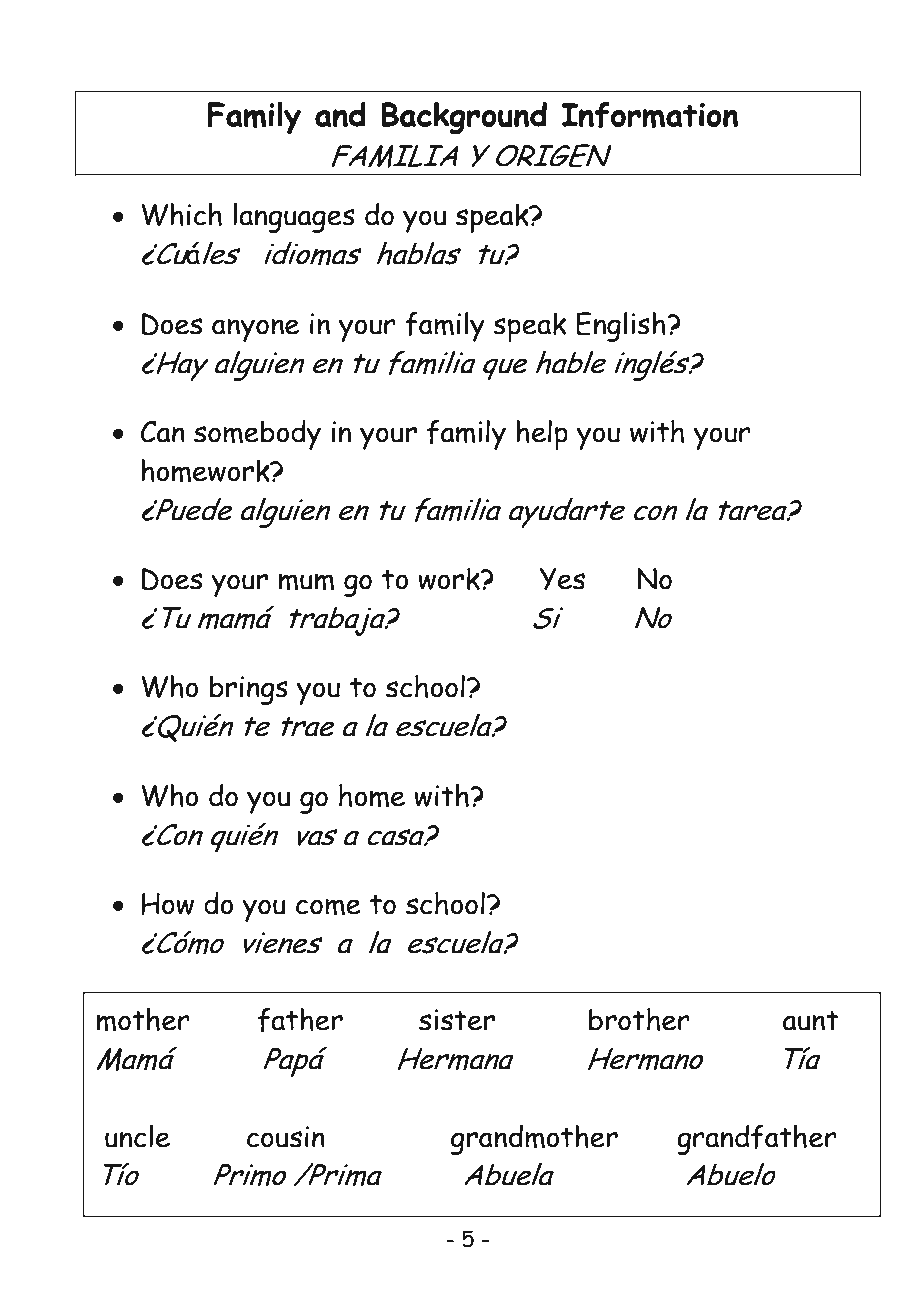 The image size is (924, 1308). Describe the element at coordinates (639, 1019) in the document. I see `brother` at that location.
